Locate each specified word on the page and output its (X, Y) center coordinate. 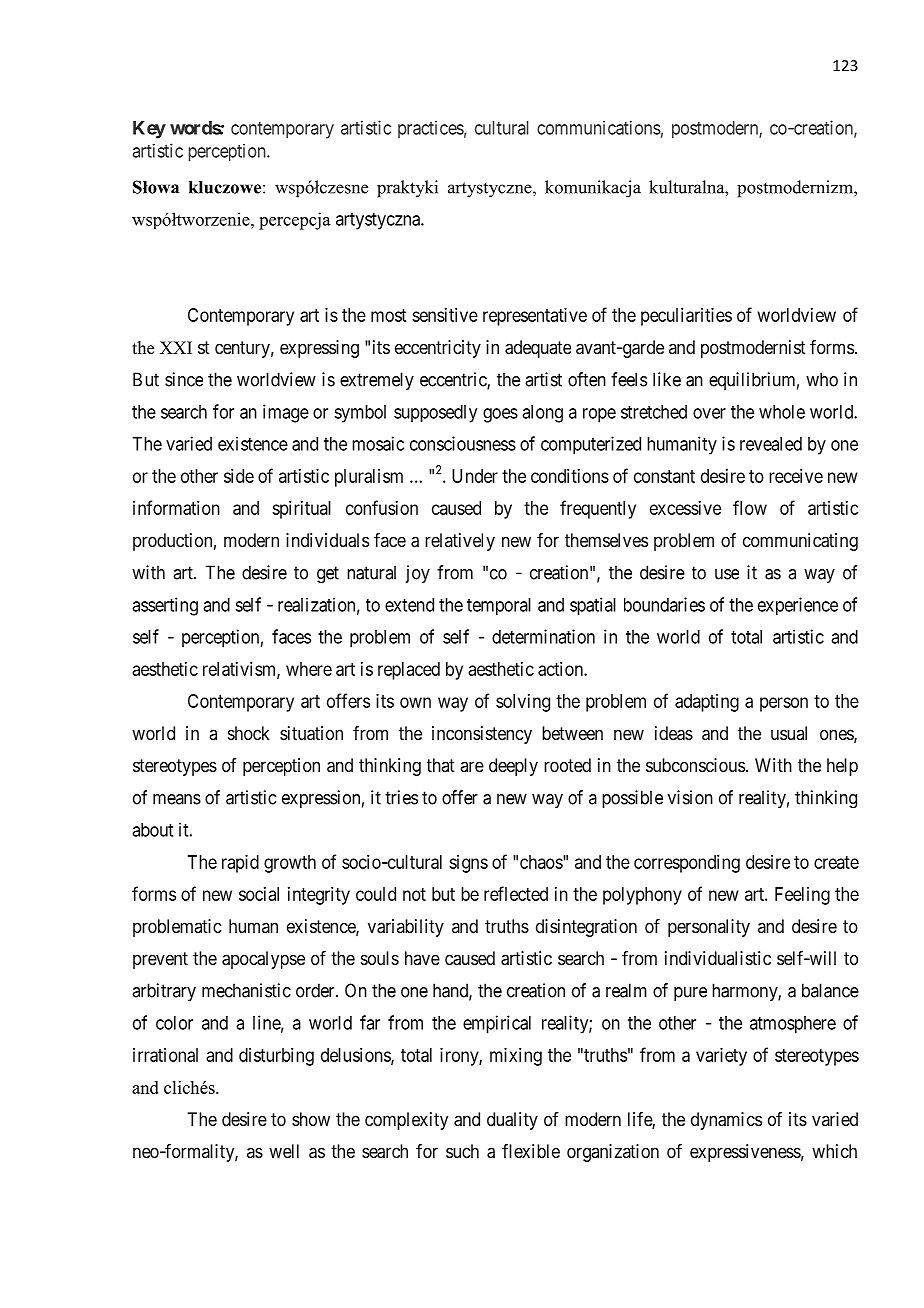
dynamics (726, 1121)
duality (512, 1121)
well (284, 1151)
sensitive (445, 315)
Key (149, 130)
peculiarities (686, 317)
